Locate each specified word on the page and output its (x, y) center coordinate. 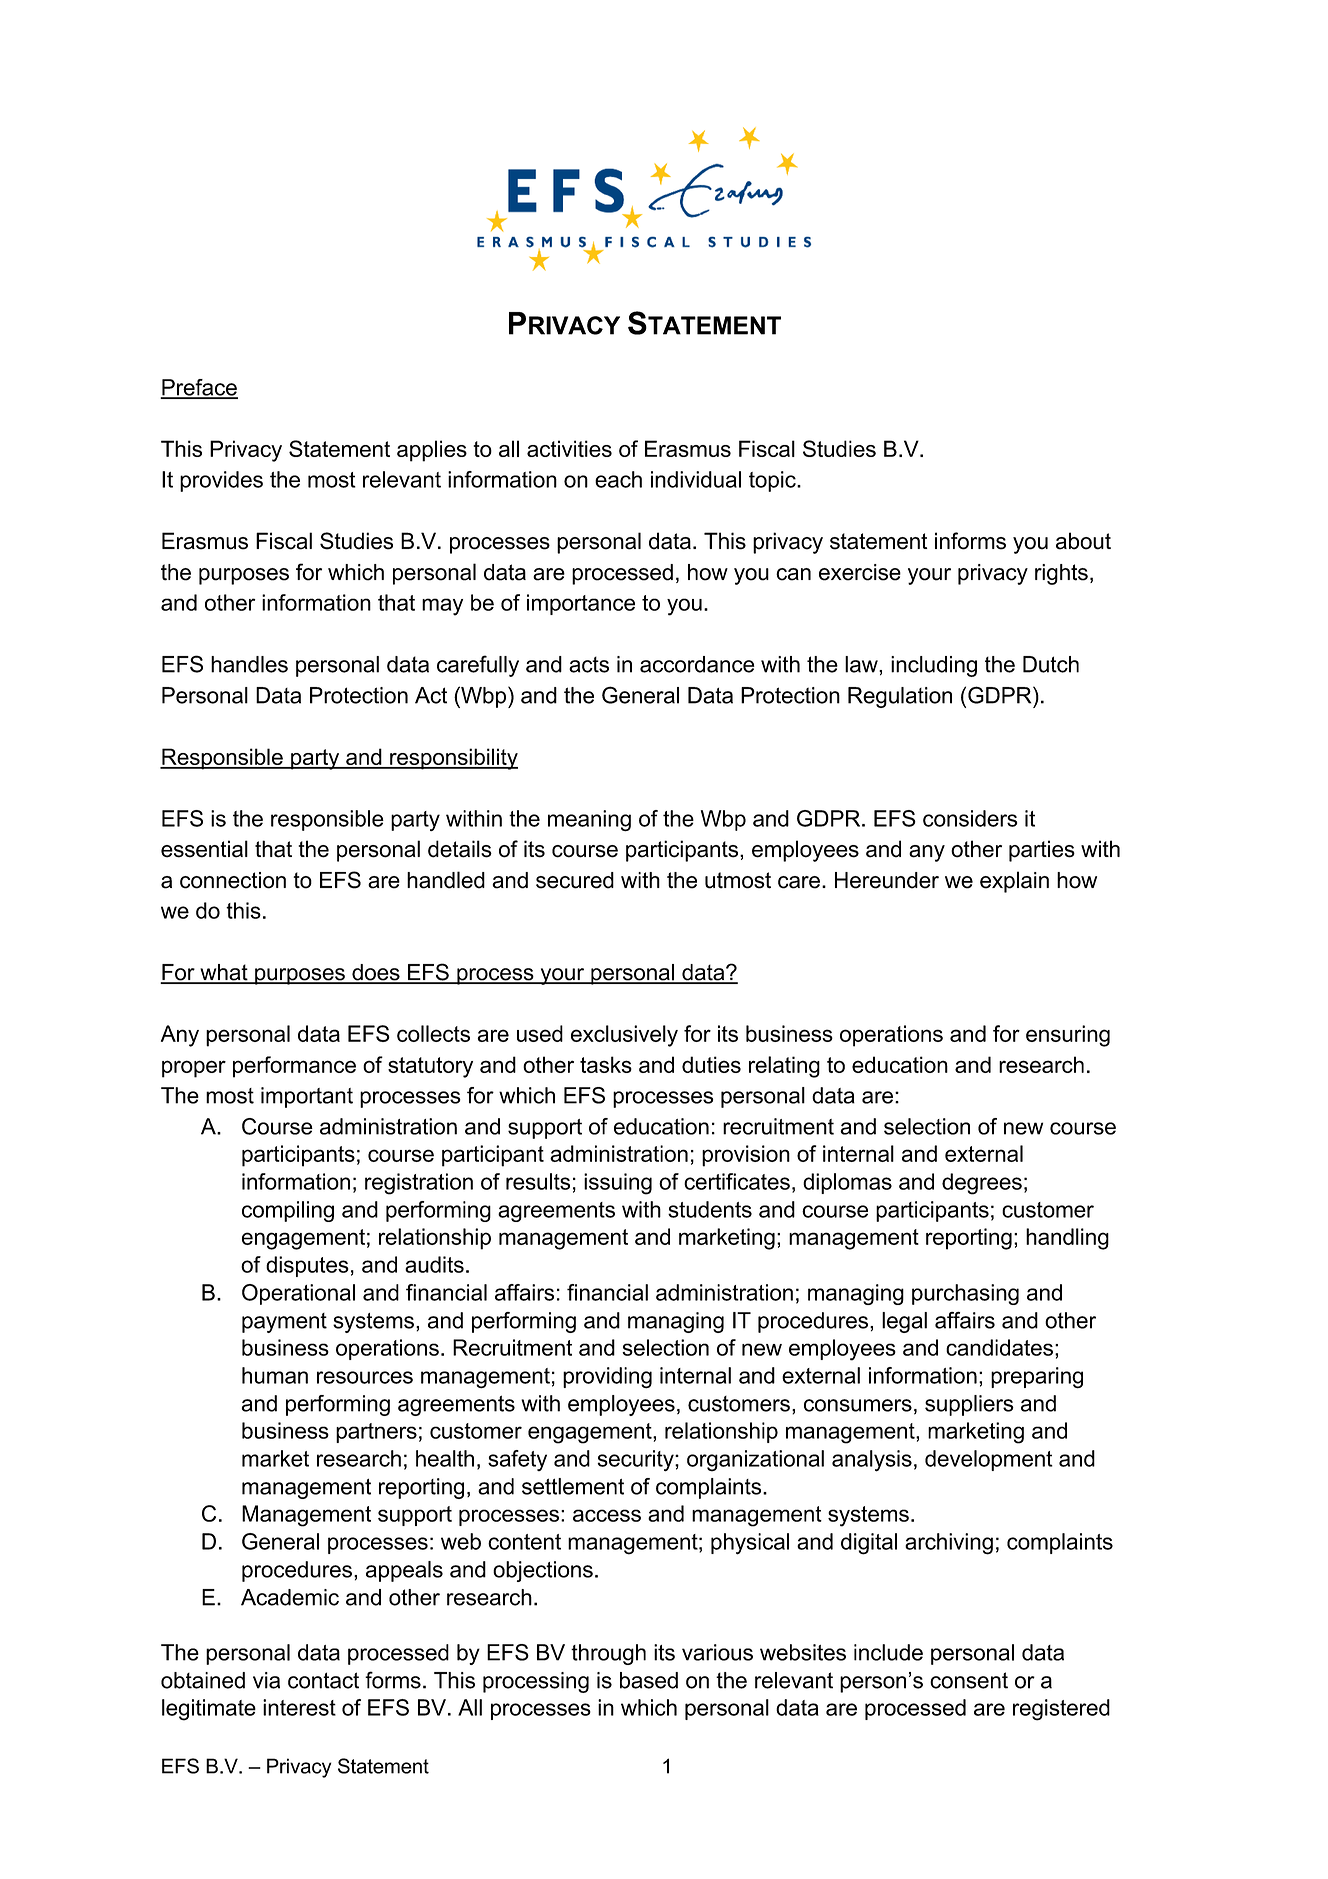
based (649, 1680)
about (1083, 541)
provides (221, 481)
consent (969, 1680)
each (618, 479)
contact (323, 1680)
